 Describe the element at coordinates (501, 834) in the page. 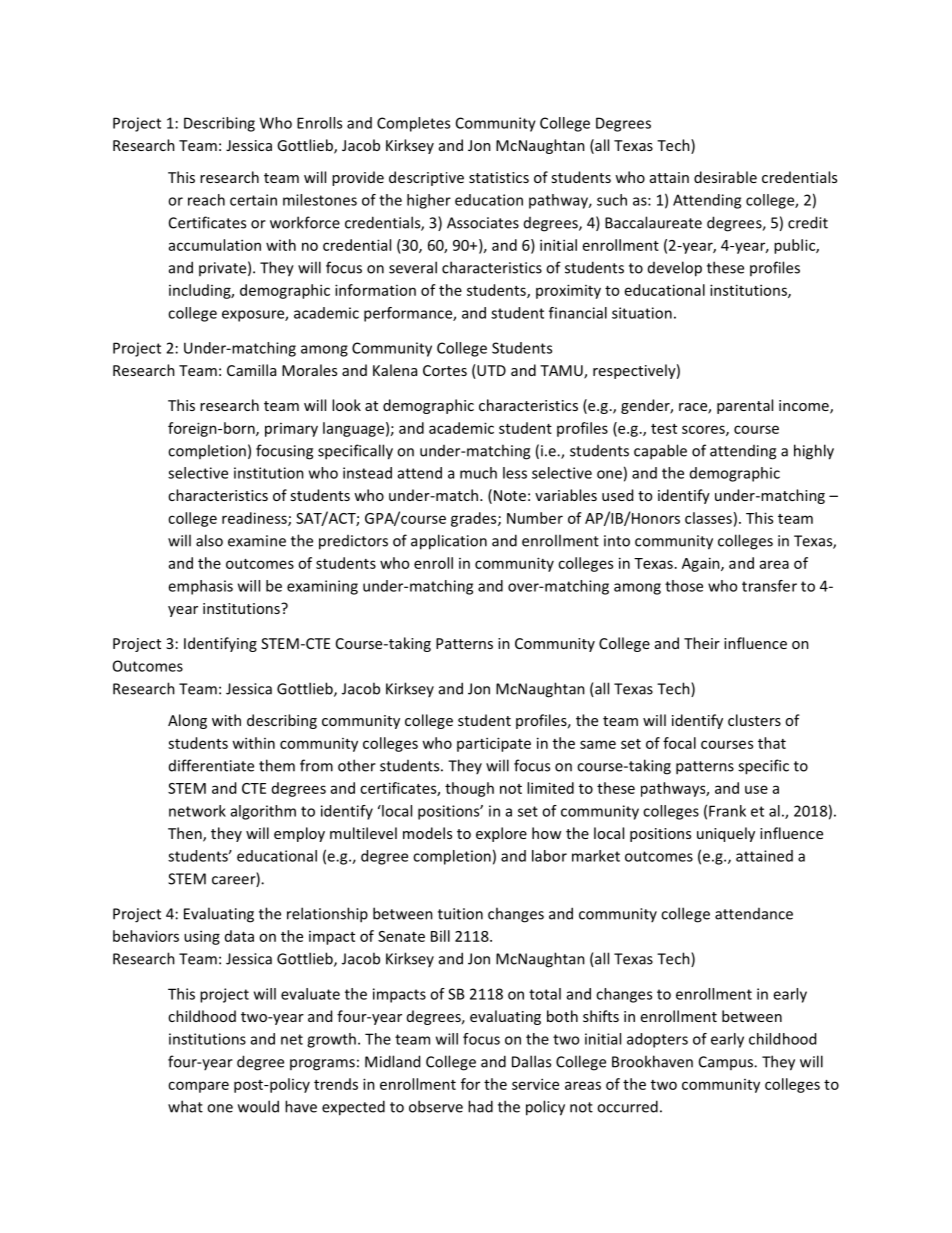

I see `explore` at that location.
